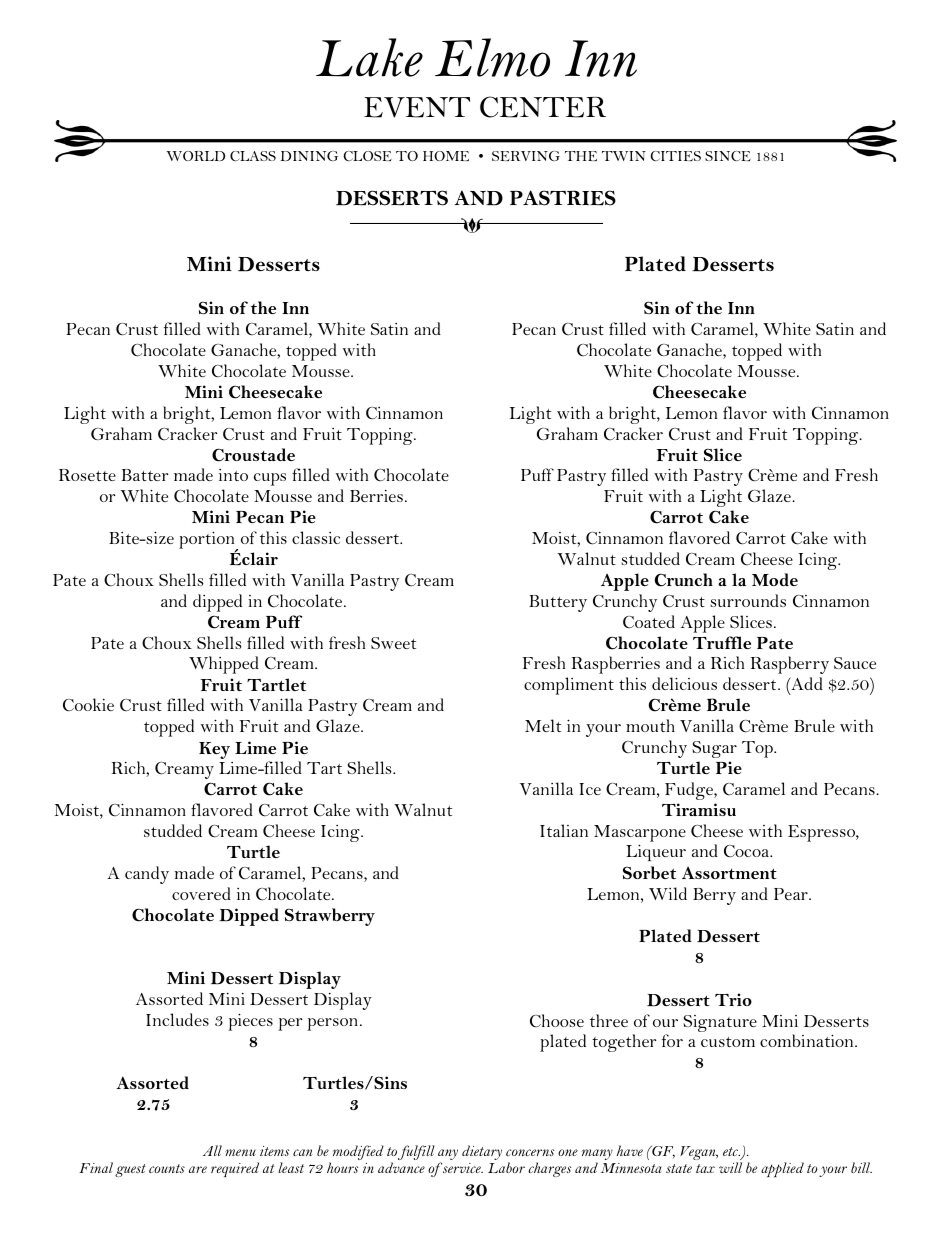  Describe the element at coordinates (748, 600) in the image. I see `surrounds` at that location.
